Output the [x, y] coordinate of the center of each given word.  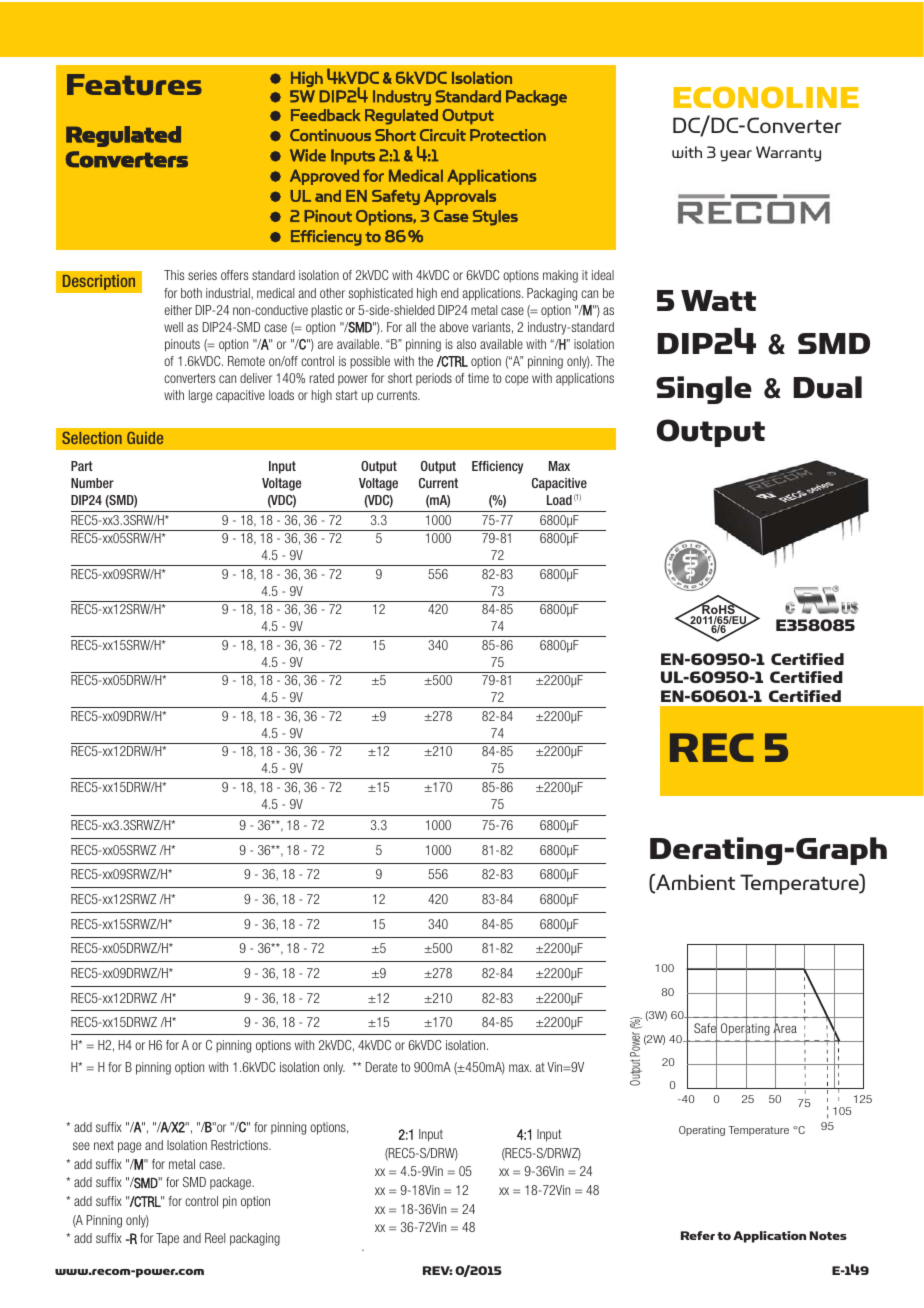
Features [134, 84]
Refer [698, 1235]
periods [434, 379]
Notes [828, 1235]
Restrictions [240, 1145]
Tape [167, 1239]
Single [704, 390]
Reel [215, 1238]
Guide [145, 438]
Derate [381, 1067]
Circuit [443, 135]
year [736, 156]
